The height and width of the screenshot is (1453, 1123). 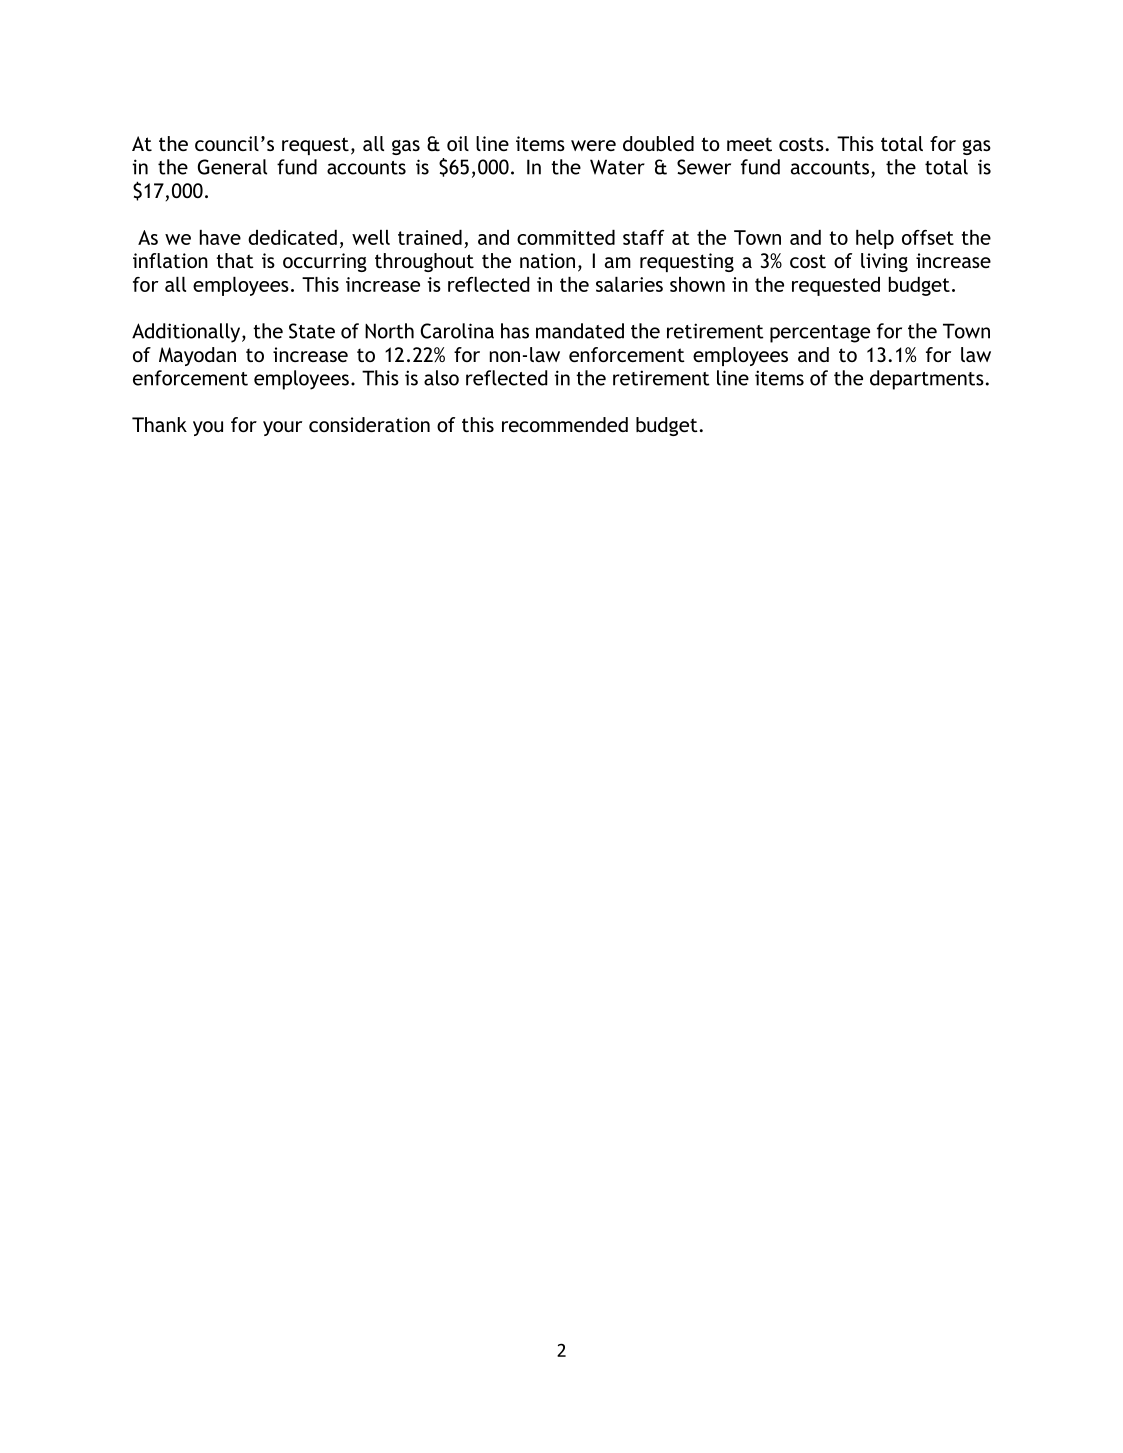 I want to click on recommended, so click(x=565, y=424).
